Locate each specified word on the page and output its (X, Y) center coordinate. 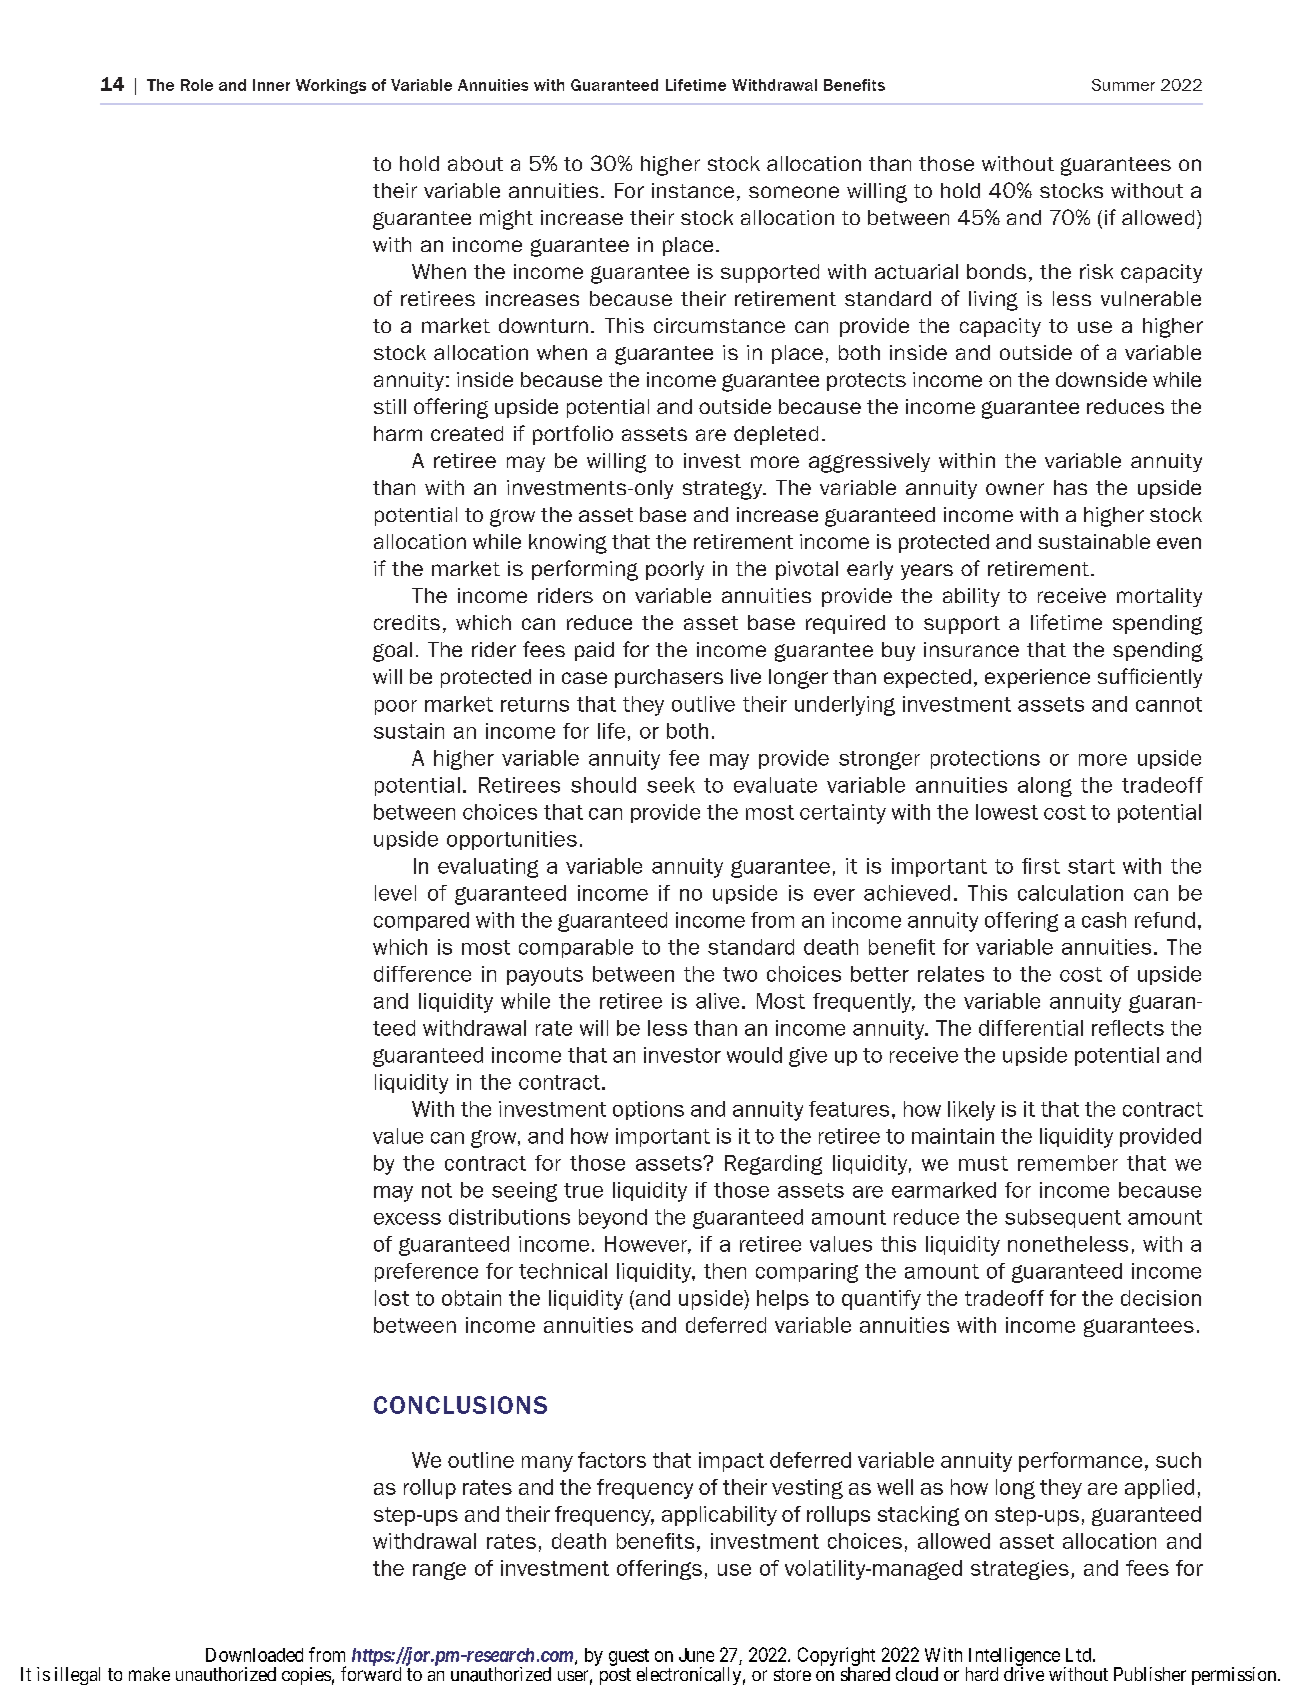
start (1091, 866)
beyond (613, 1219)
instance (693, 190)
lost (392, 1298)
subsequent (1063, 1218)
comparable (576, 948)
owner (1015, 489)
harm (398, 433)
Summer (1123, 85)
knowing (568, 544)
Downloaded (254, 1655)
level (395, 893)
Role (197, 85)
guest (629, 1658)
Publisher (1150, 1674)
